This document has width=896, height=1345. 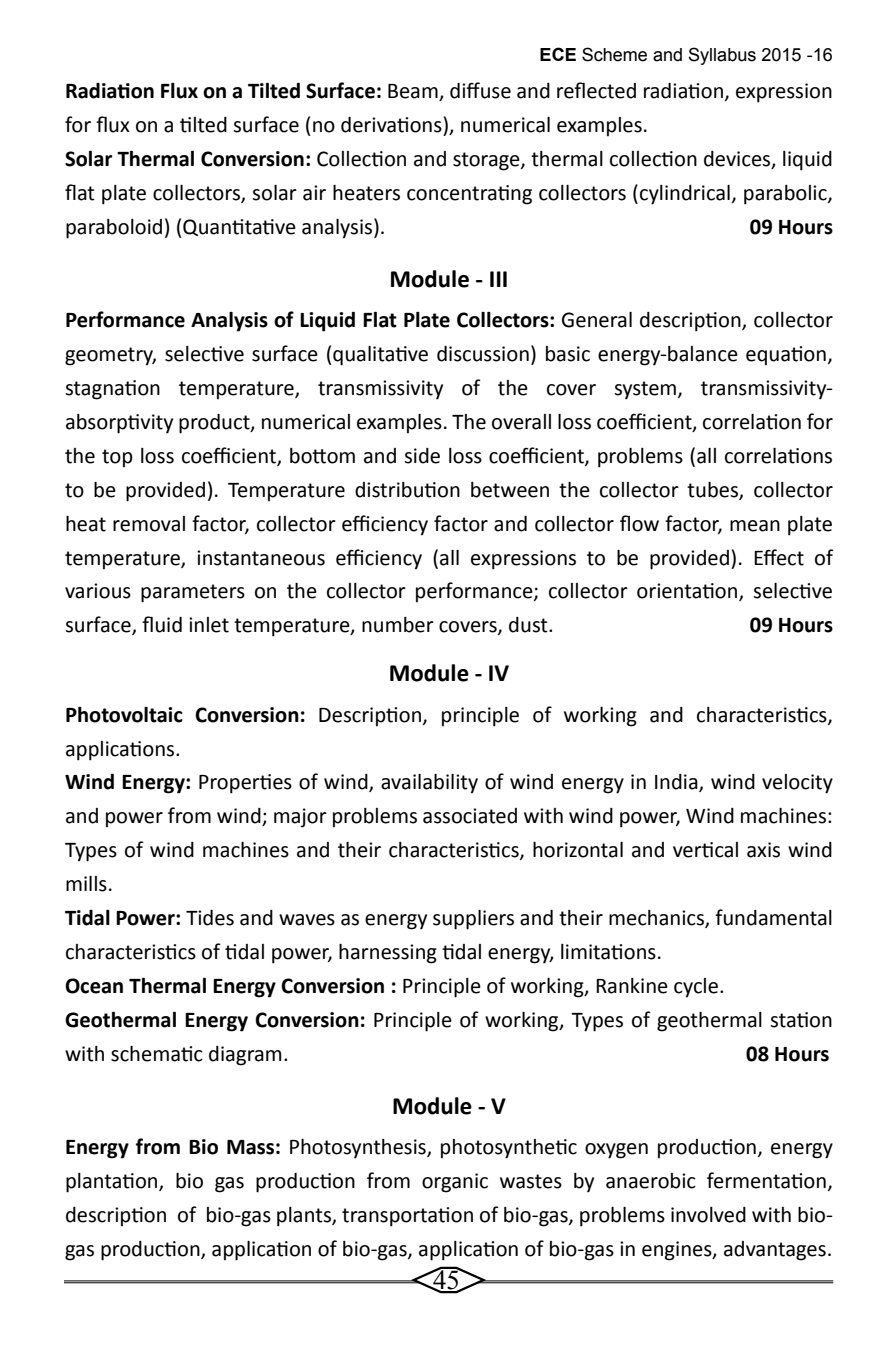 What do you see at coordinates (688, 592) in the document?
I see `orientation` at bounding box center [688, 592].
